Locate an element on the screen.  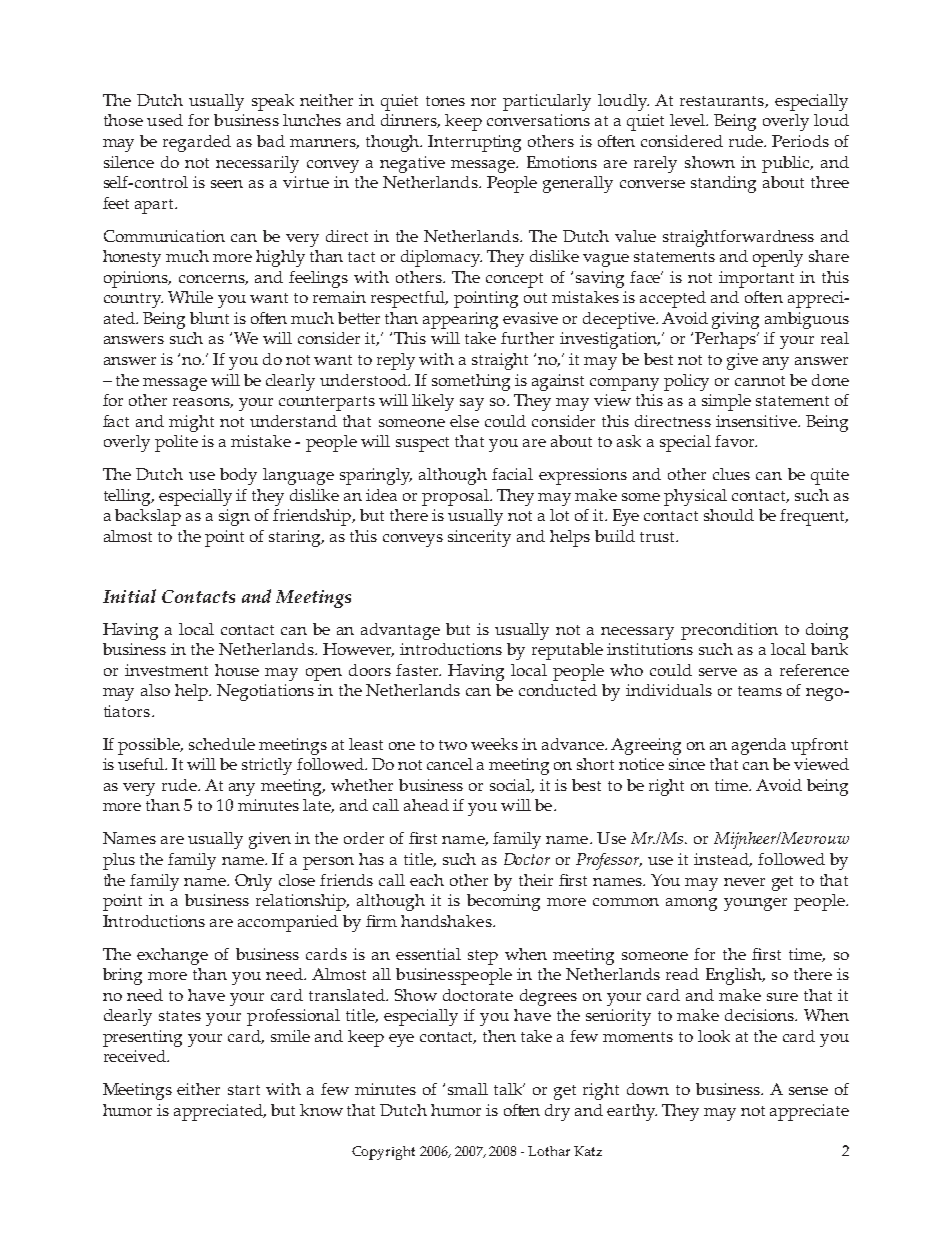
social is located at coordinates (512, 786).
